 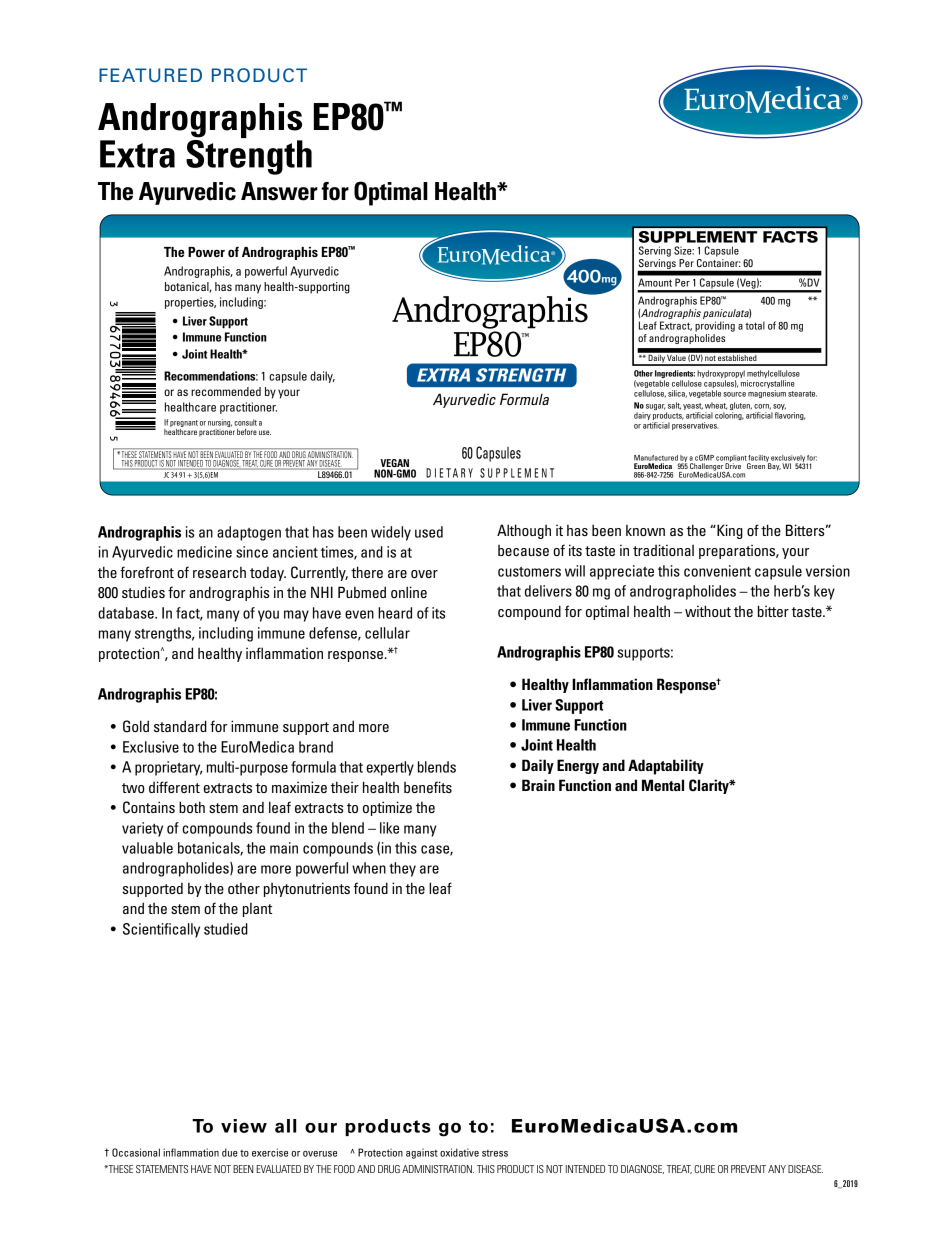 What do you see at coordinates (666, 767) in the screenshot?
I see `Adaptability` at bounding box center [666, 767].
